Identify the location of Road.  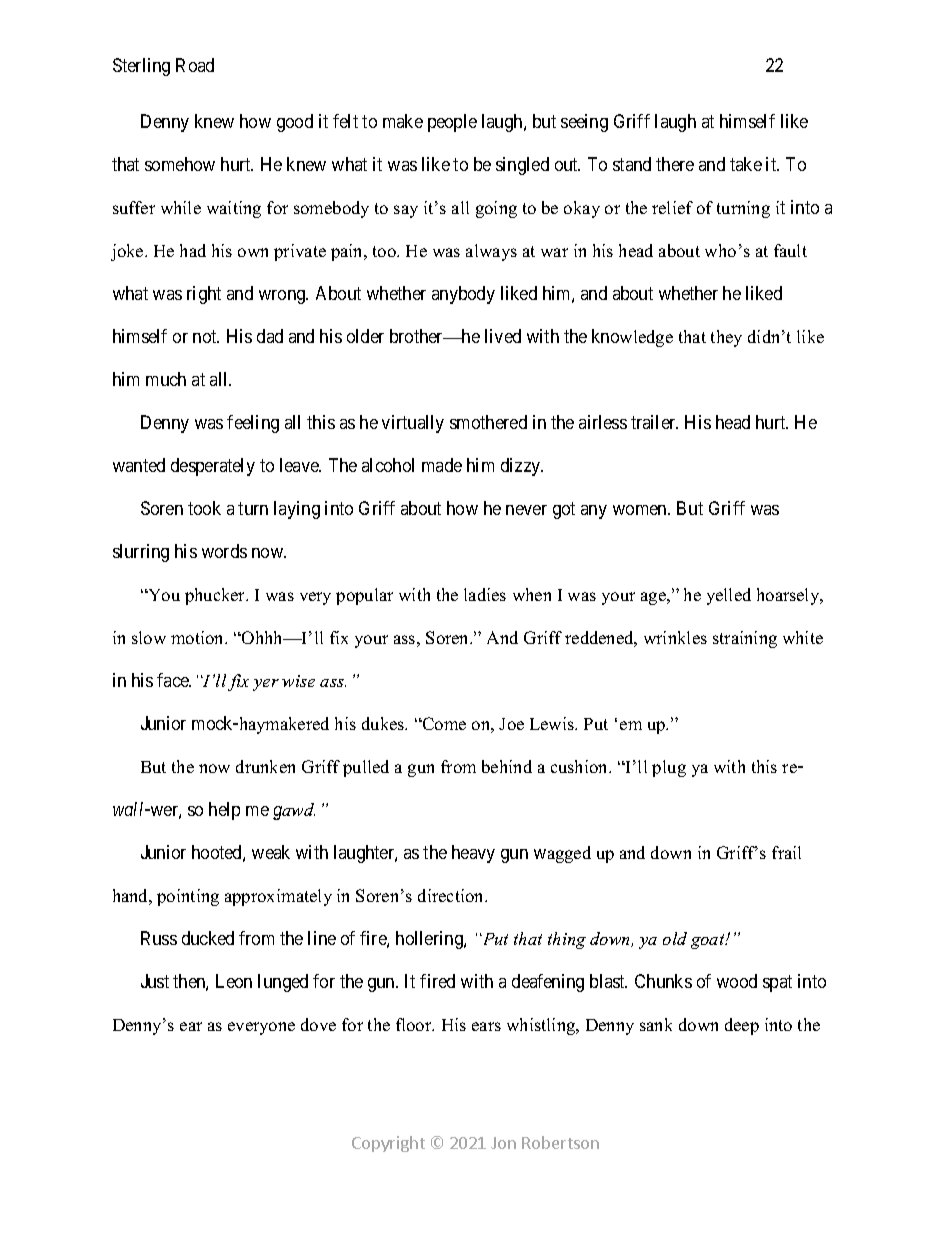
(195, 65).
